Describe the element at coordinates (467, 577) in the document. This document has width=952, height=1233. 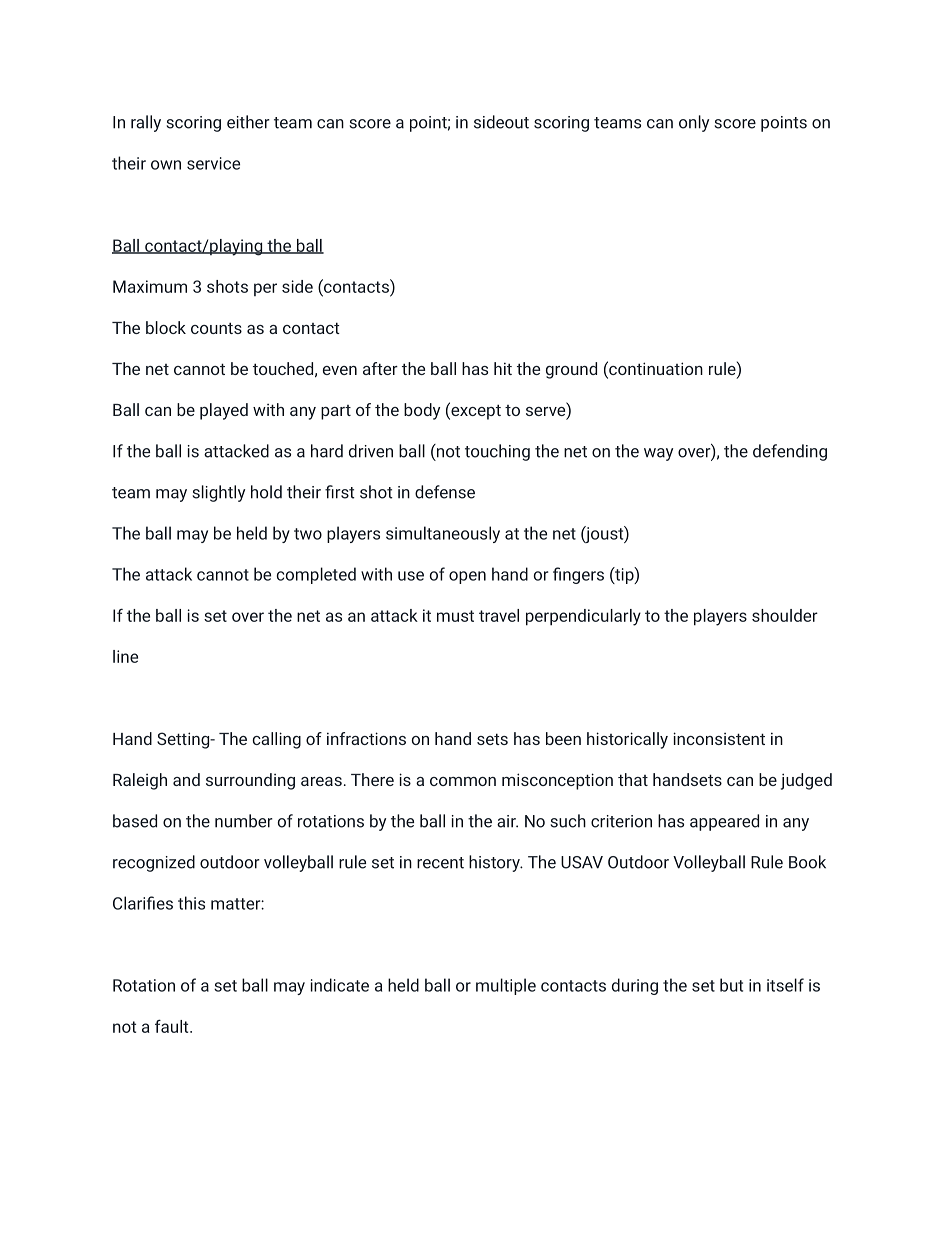
I see `open` at that location.
